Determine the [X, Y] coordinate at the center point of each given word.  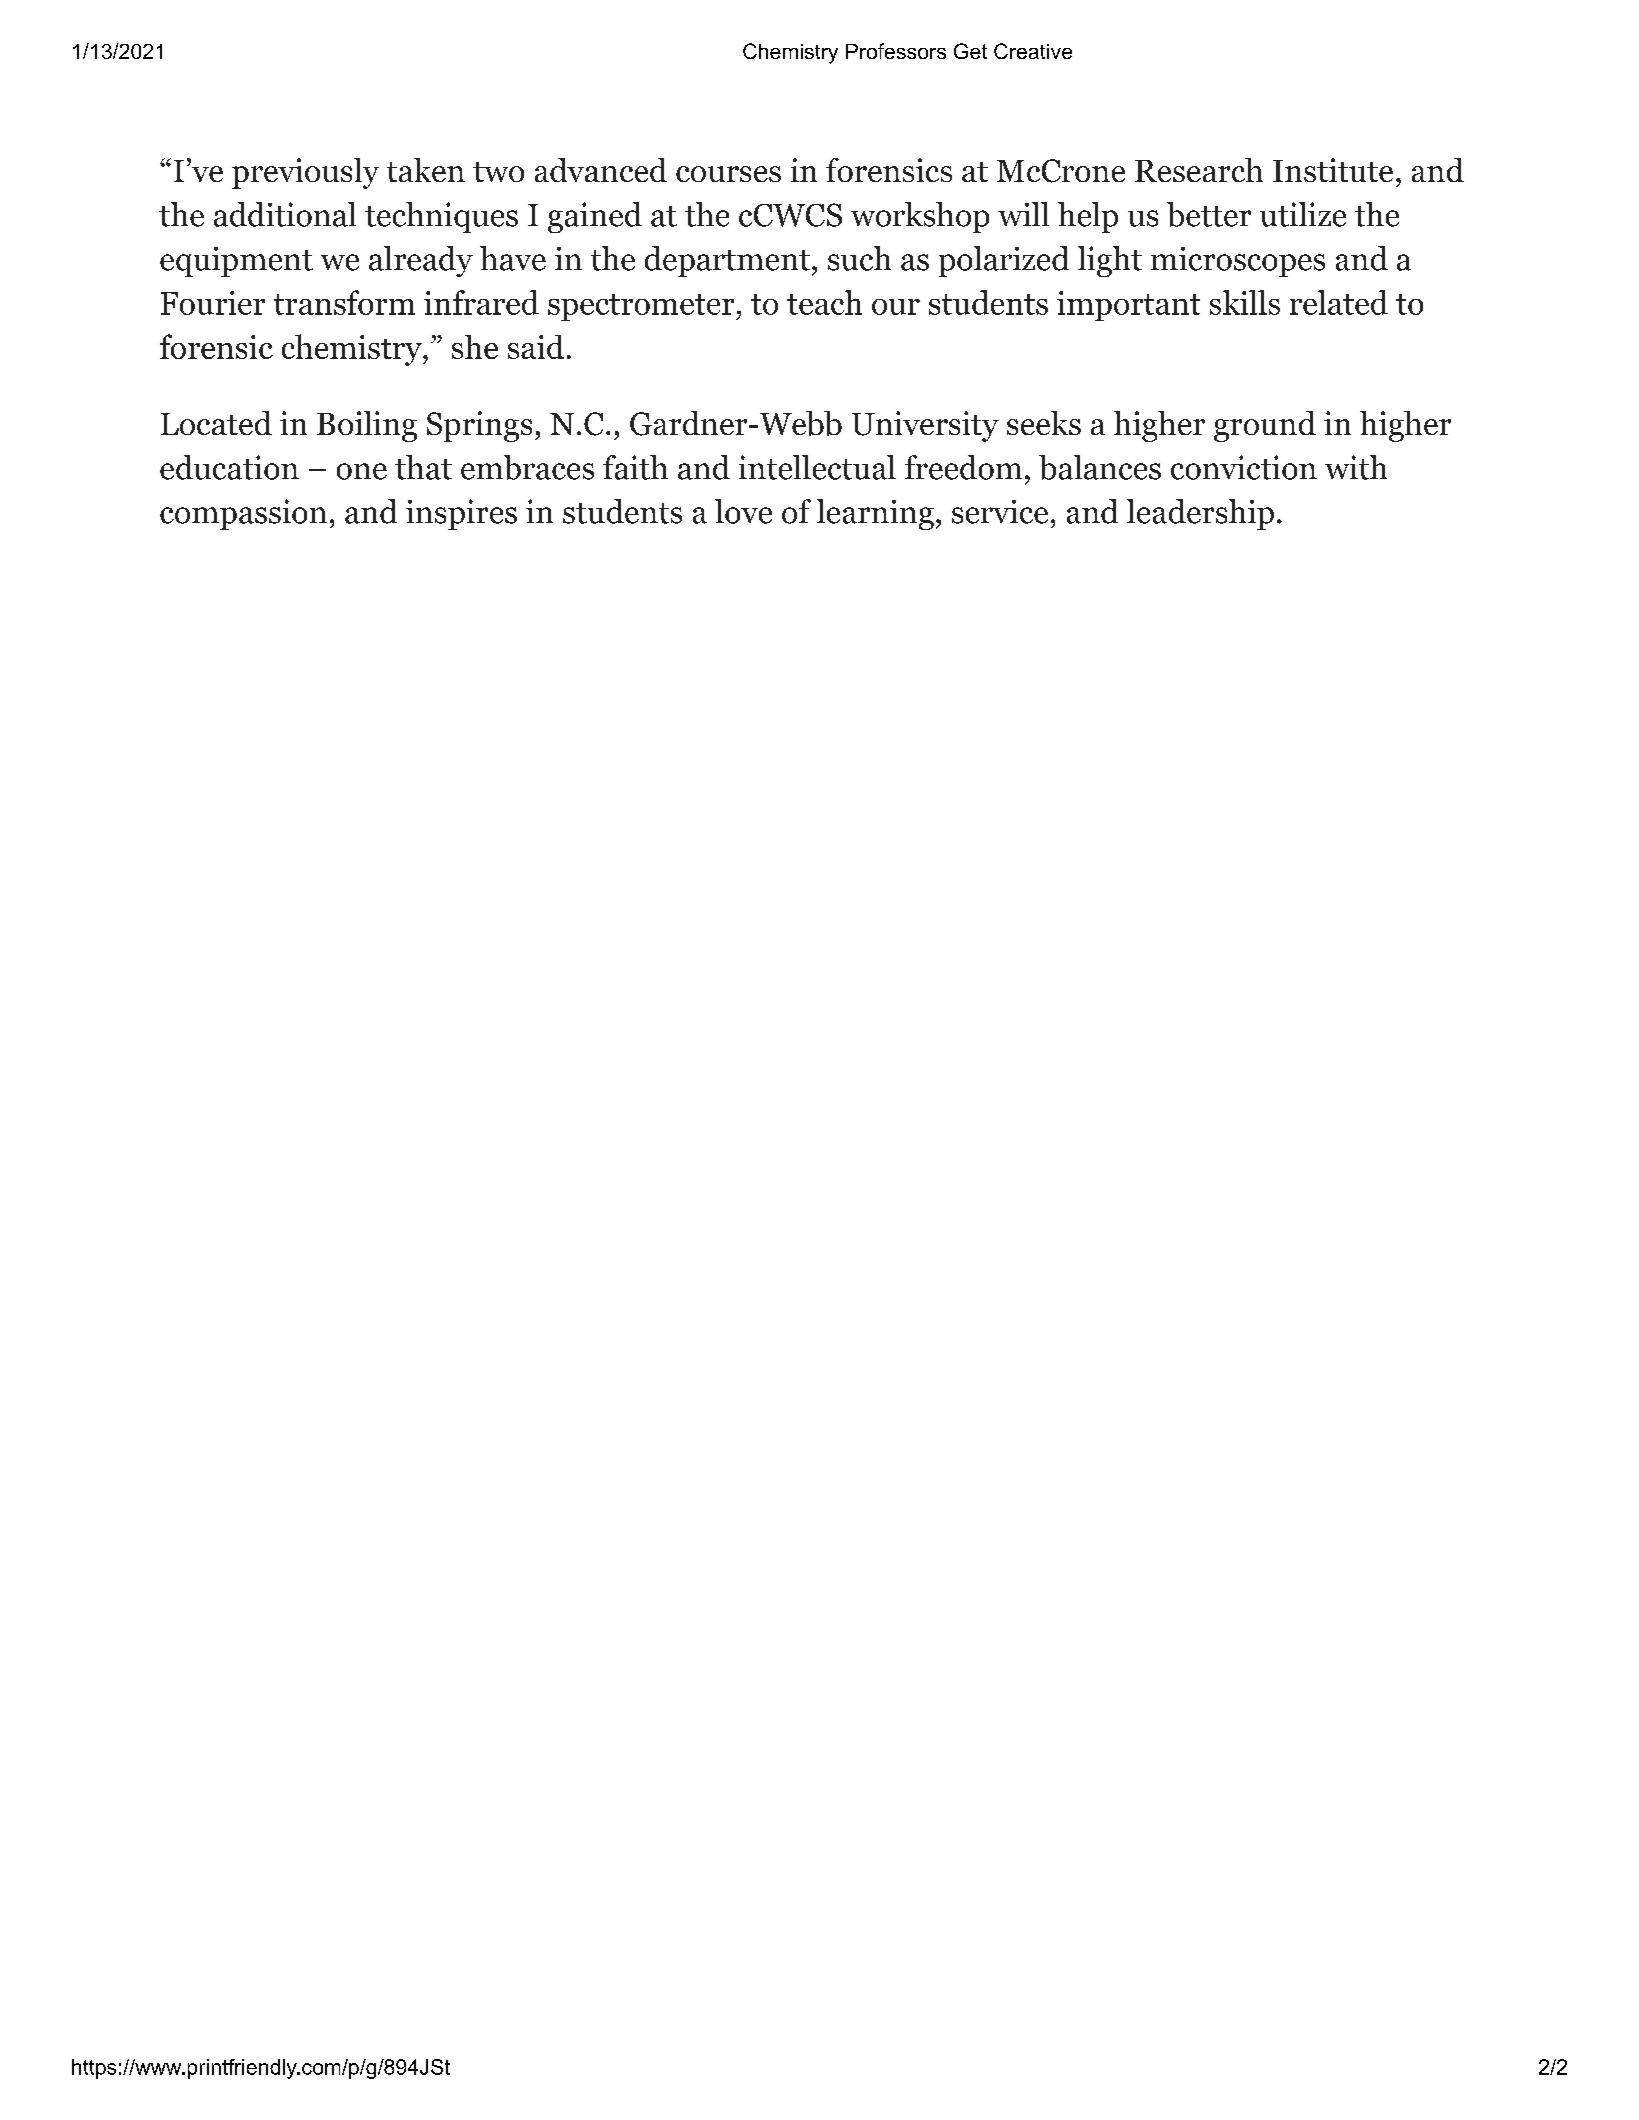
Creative [1033, 51]
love [743, 511]
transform [344, 302]
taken [426, 170]
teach [824, 302]
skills [1245, 302]
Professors [896, 51]
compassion [243, 514]
